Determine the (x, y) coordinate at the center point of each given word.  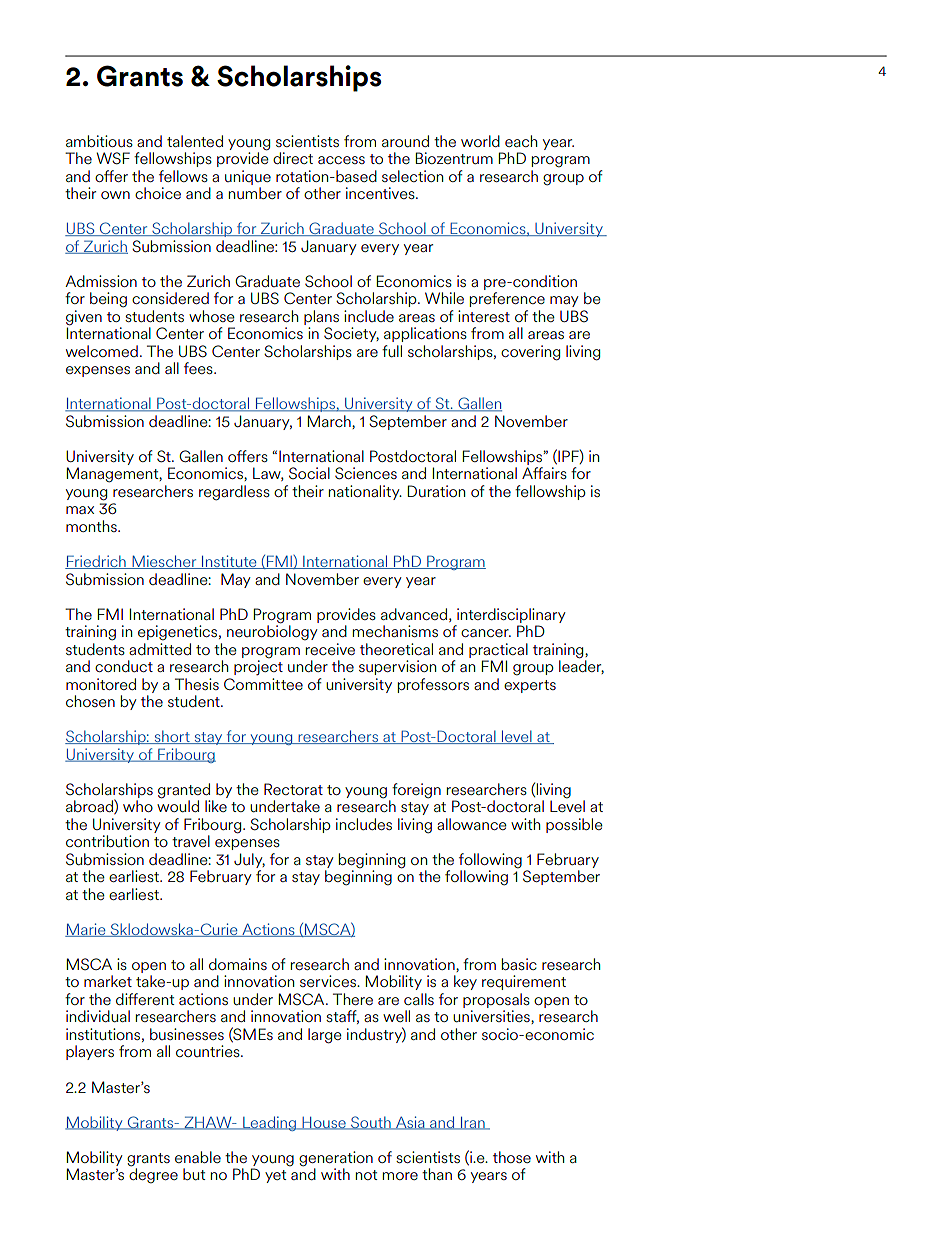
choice (158, 193)
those (512, 1157)
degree (153, 1175)
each (521, 141)
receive (330, 649)
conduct (124, 666)
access (341, 160)
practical (498, 650)
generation (336, 1159)
